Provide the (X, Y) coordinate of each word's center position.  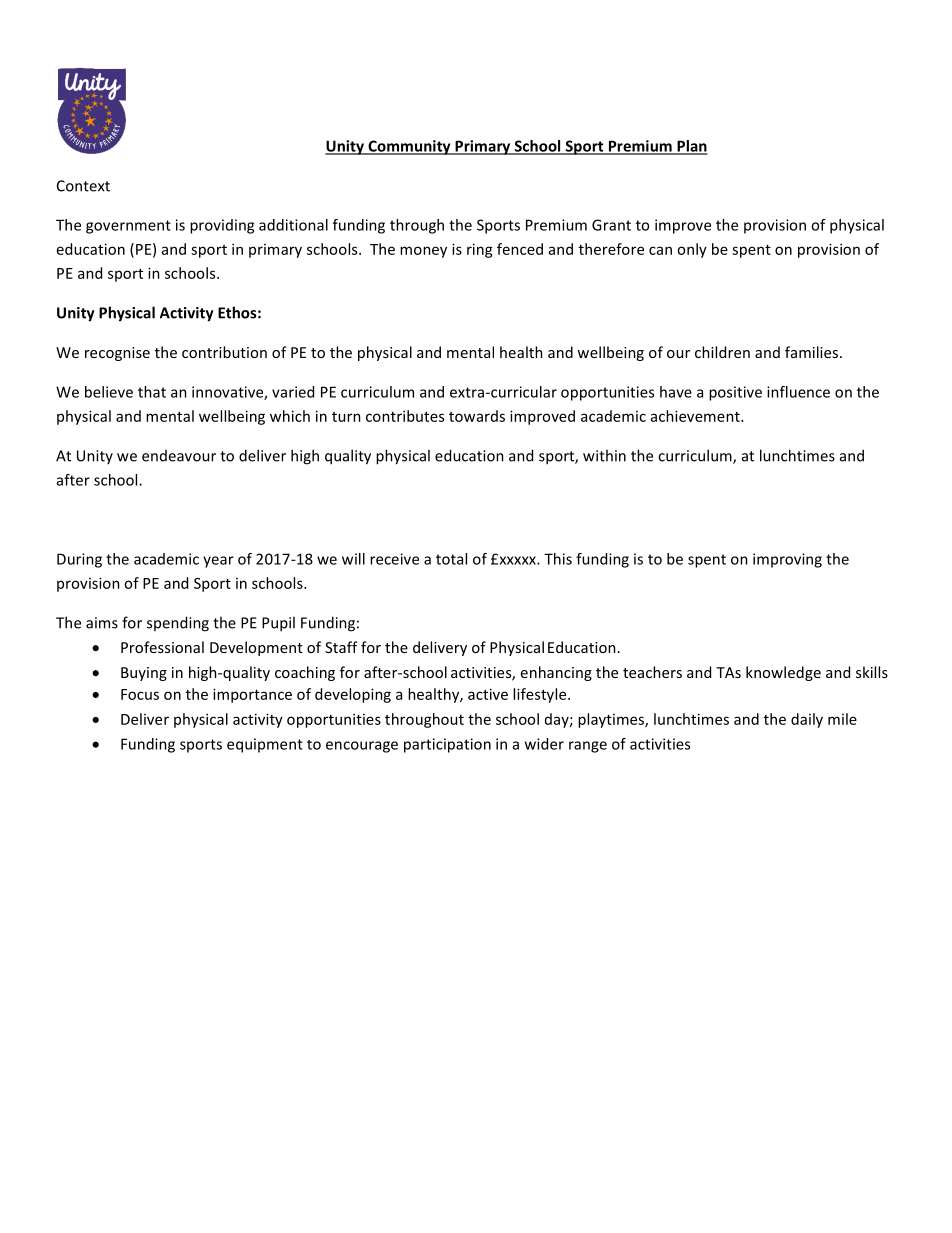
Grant (611, 225)
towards (477, 416)
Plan (691, 147)
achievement (696, 416)
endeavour (179, 456)
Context (83, 186)
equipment (265, 745)
